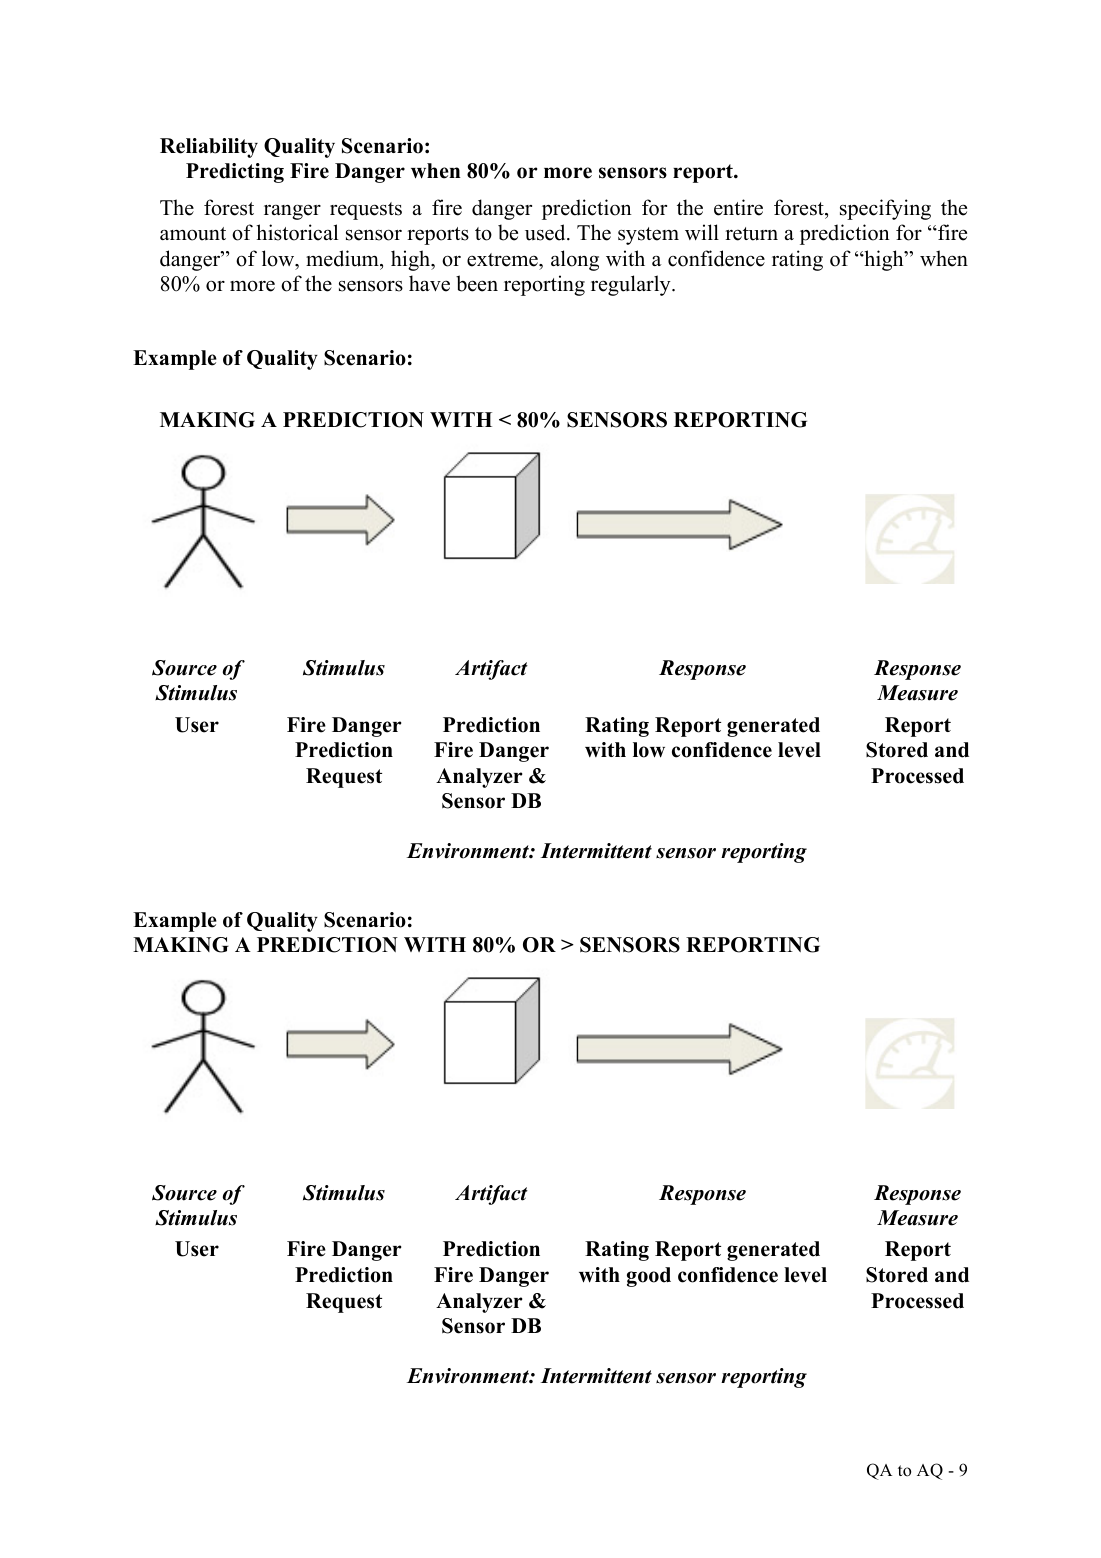  Describe the element at coordinates (738, 207) in the page. I see `entire` at that location.
